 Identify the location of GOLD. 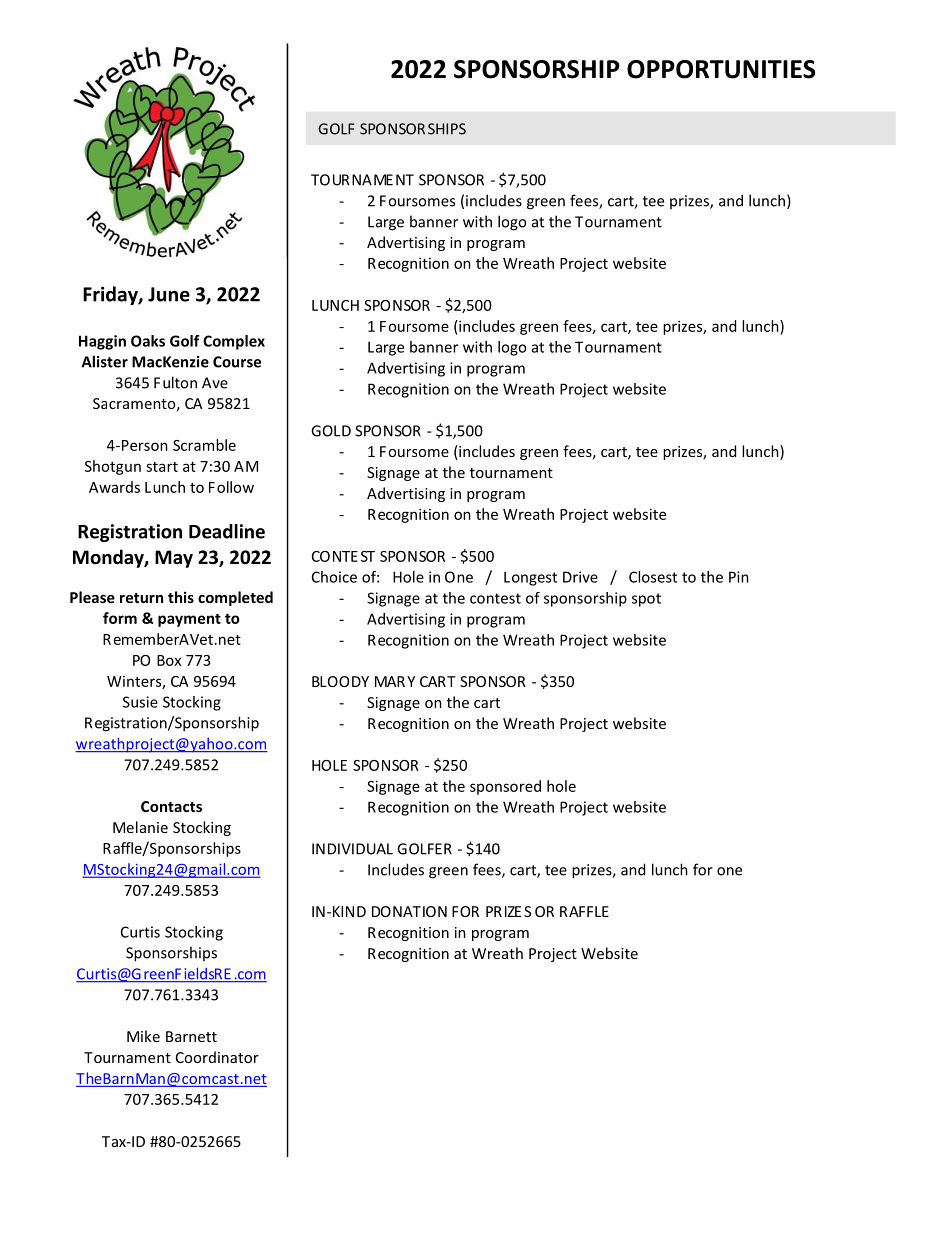
(331, 431).
